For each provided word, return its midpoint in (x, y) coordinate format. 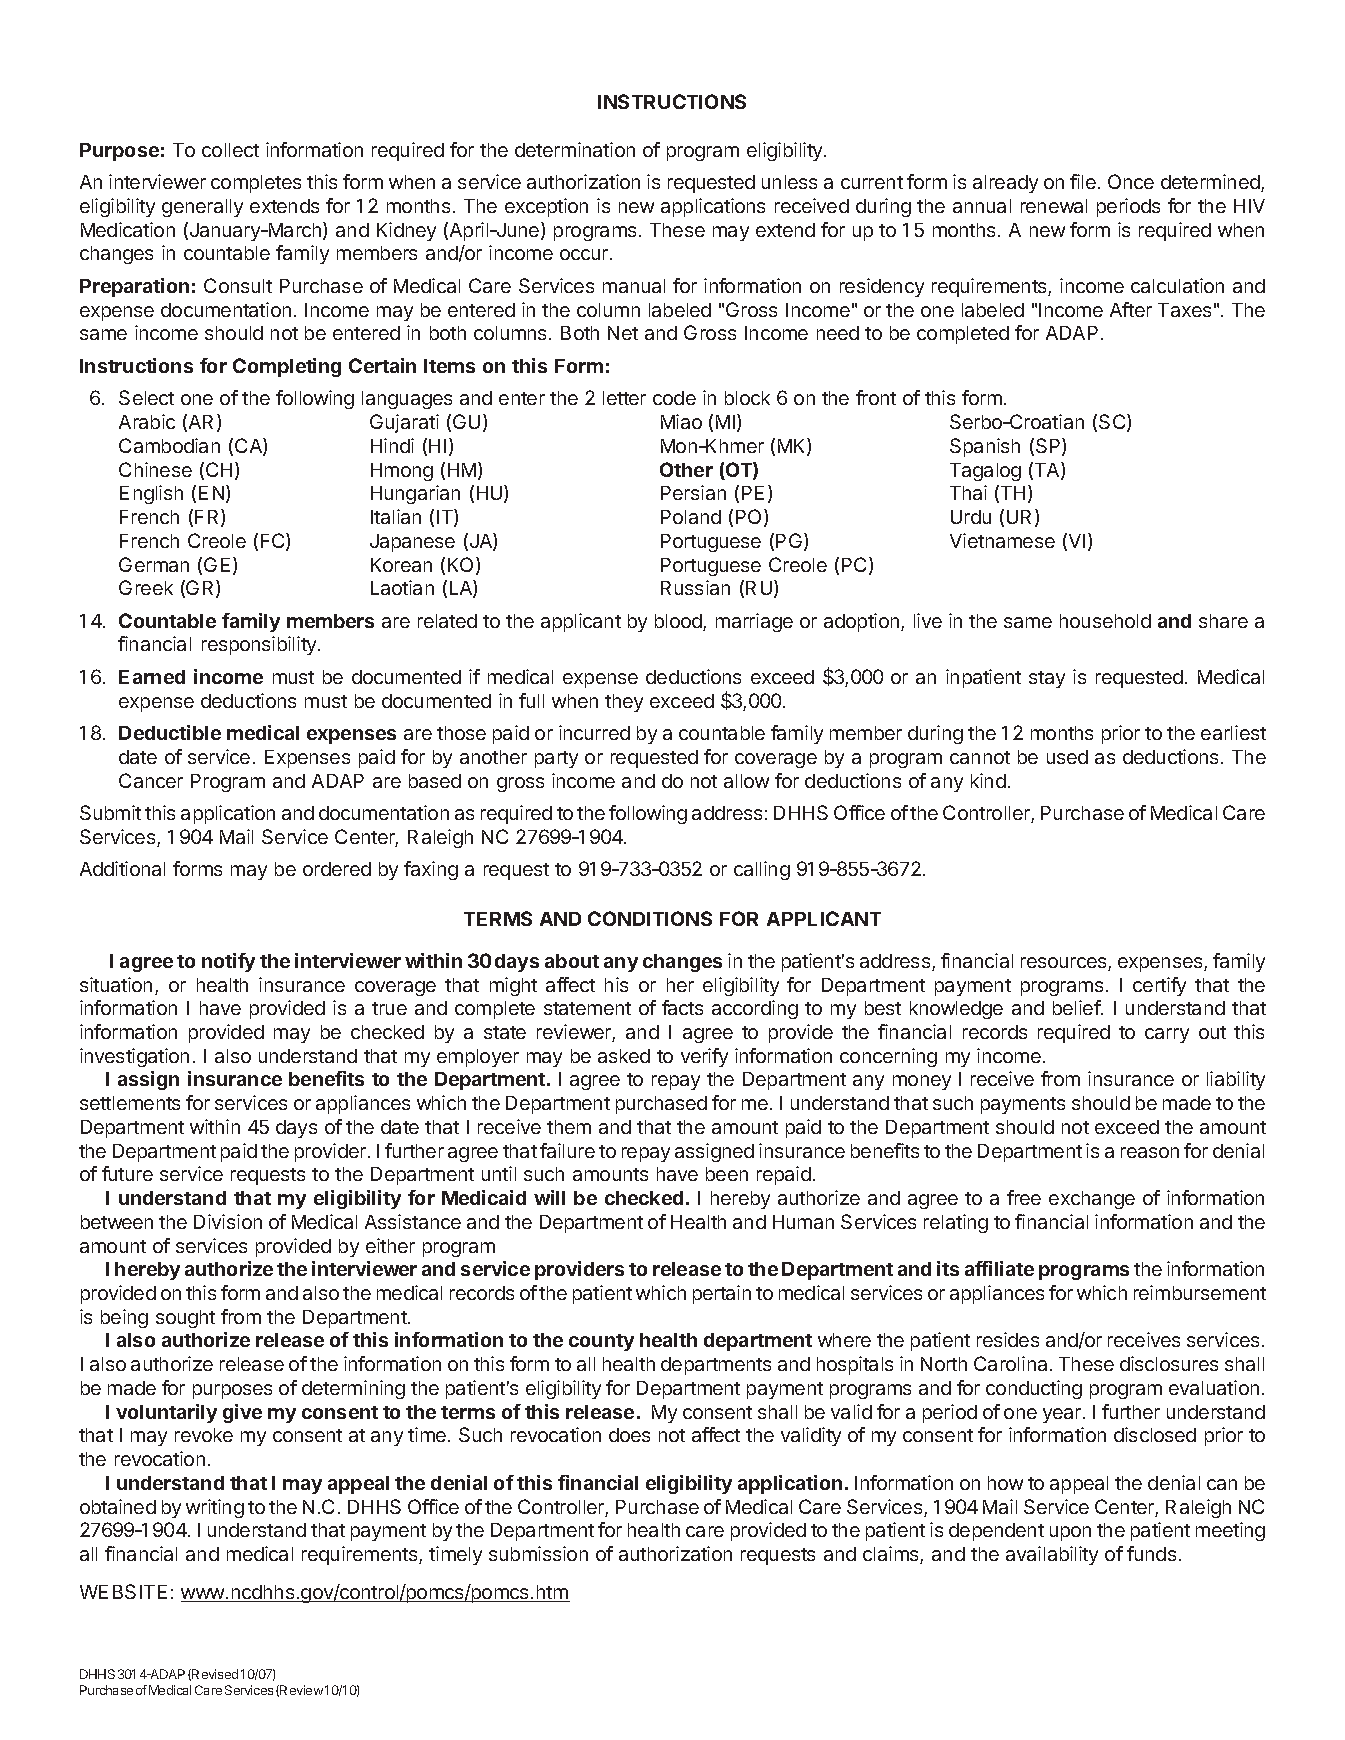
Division (228, 1221)
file (1083, 181)
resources (1065, 964)
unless (789, 182)
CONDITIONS (650, 918)
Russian (695, 587)
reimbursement (1200, 1292)
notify (228, 962)
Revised (215, 1674)
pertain (722, 1294)
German (154, 564)
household (1105, 621)
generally (202, 208)
